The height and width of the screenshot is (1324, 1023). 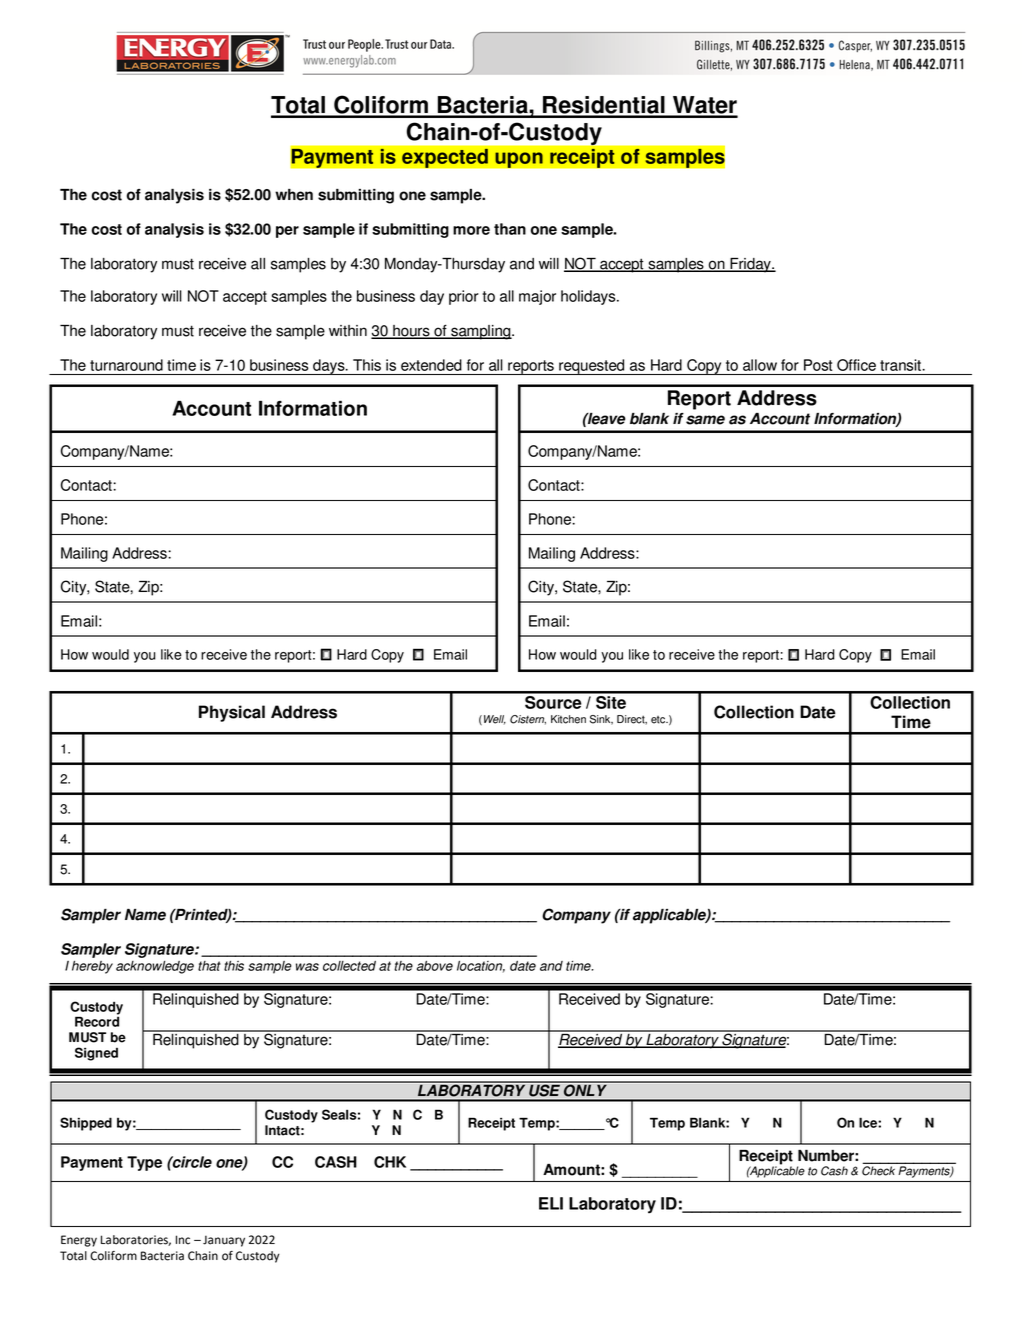 I want to click on turnaround, so click(x=126, y=365).
